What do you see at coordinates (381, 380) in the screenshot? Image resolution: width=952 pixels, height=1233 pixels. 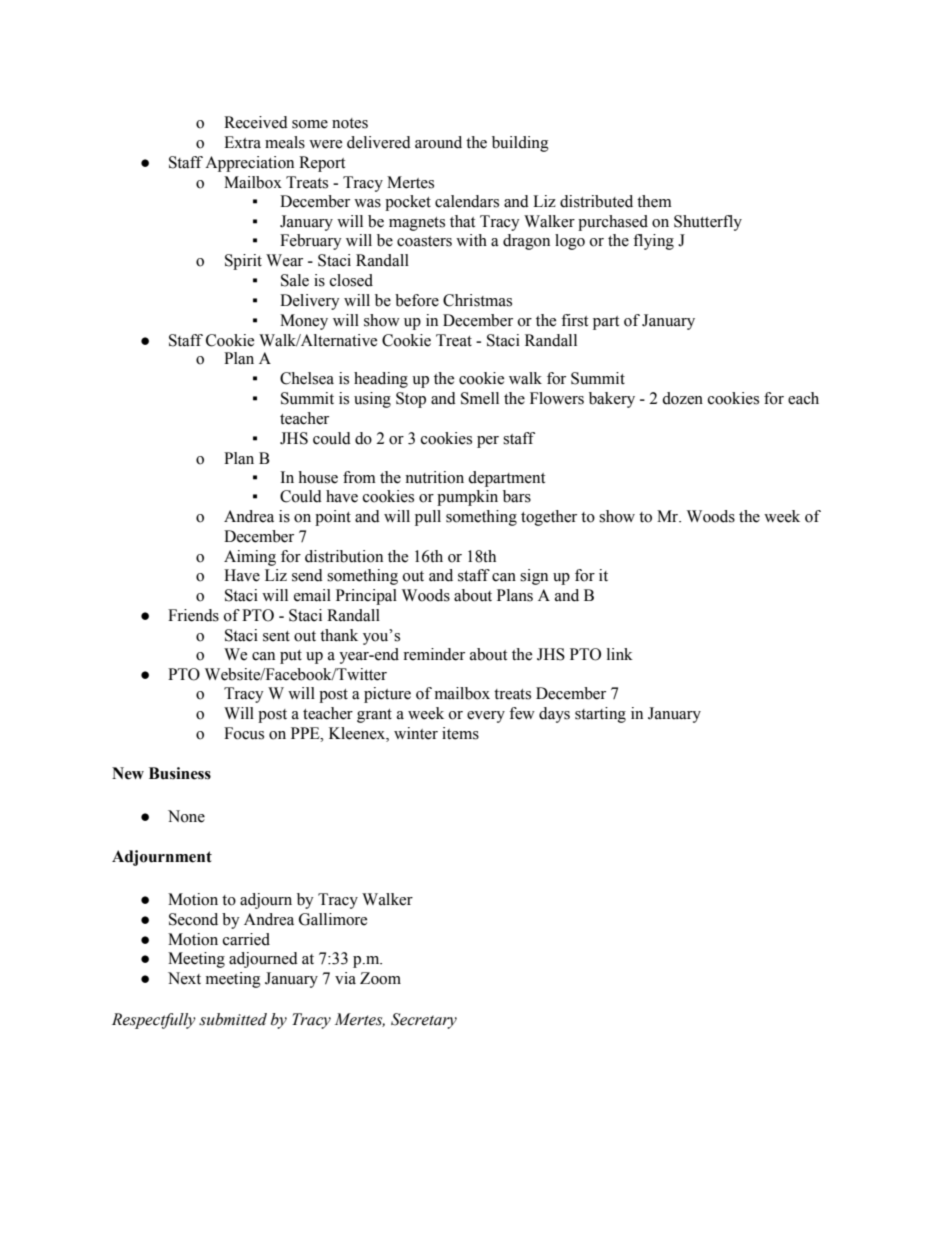 I see `heading` at bounding box center [381, 380].
